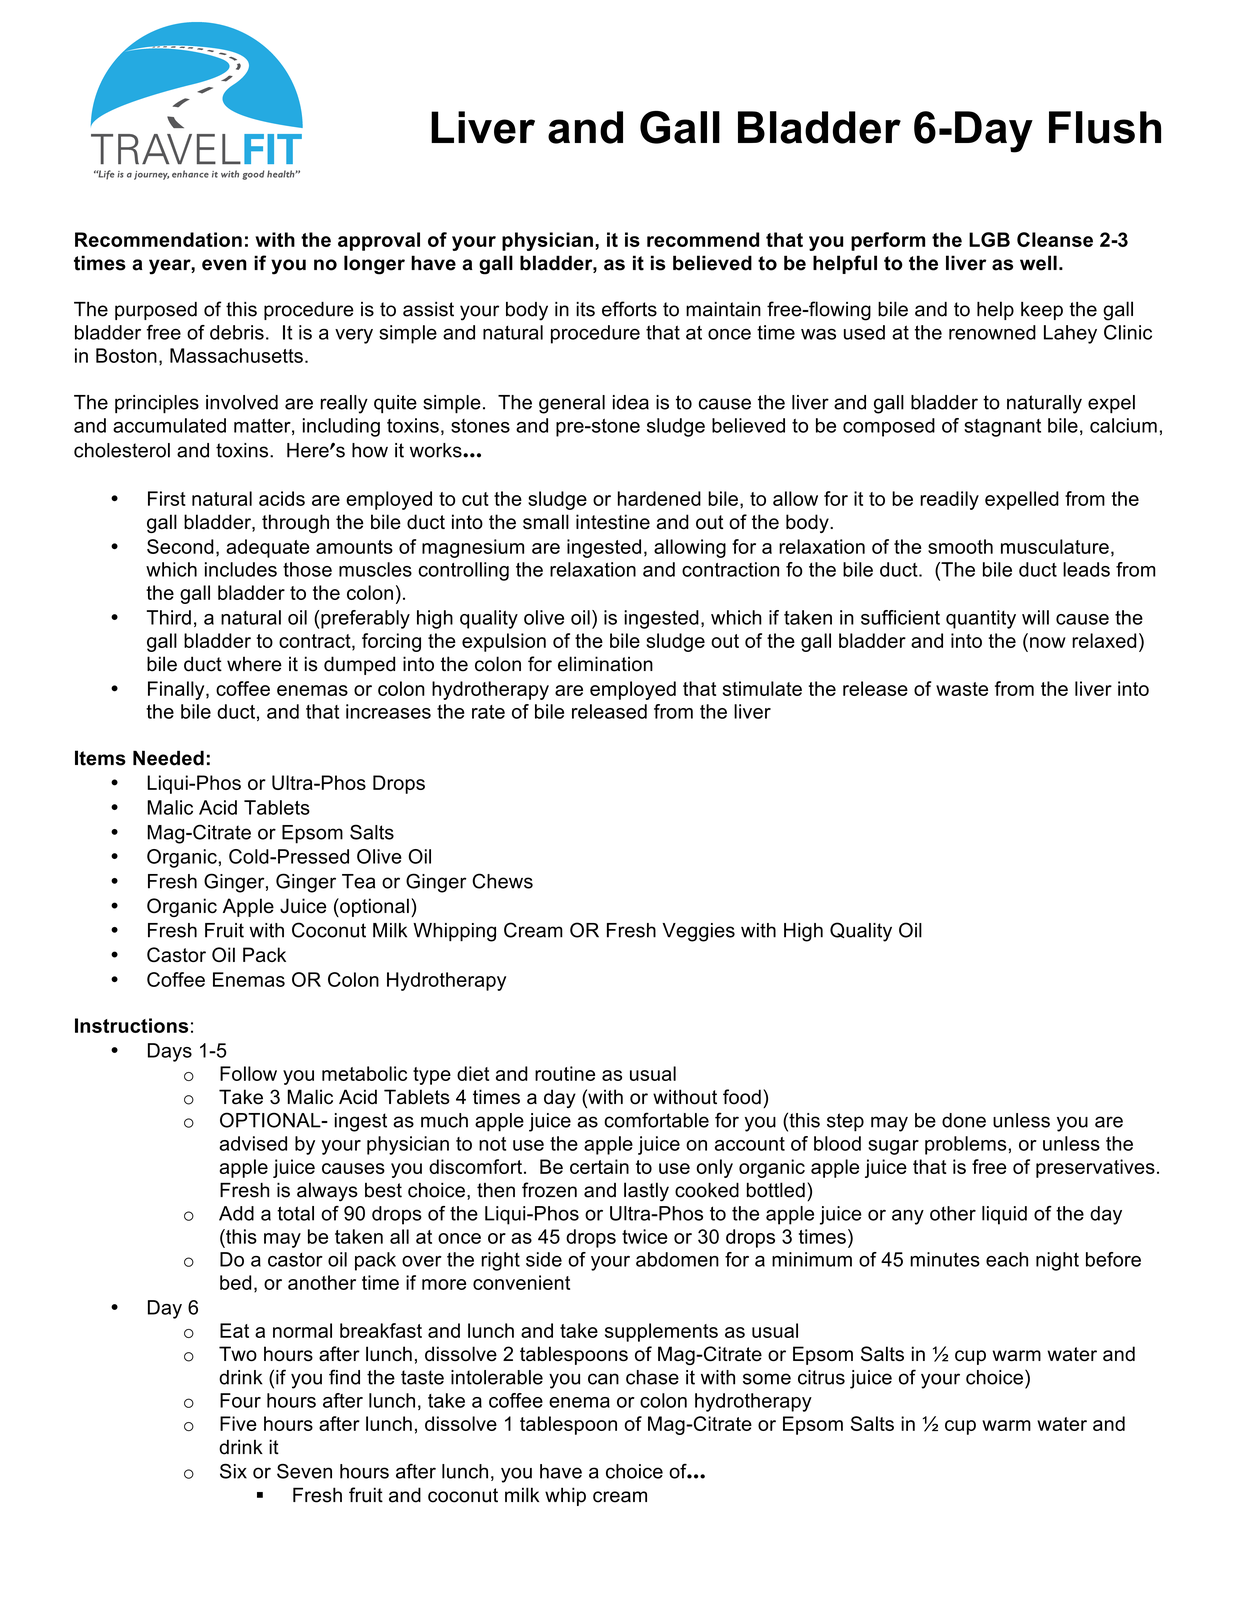 This page has height=1600, width=1236. Describe the element at coordinates (565, 1073) in the page. I see `routine` at that location.
